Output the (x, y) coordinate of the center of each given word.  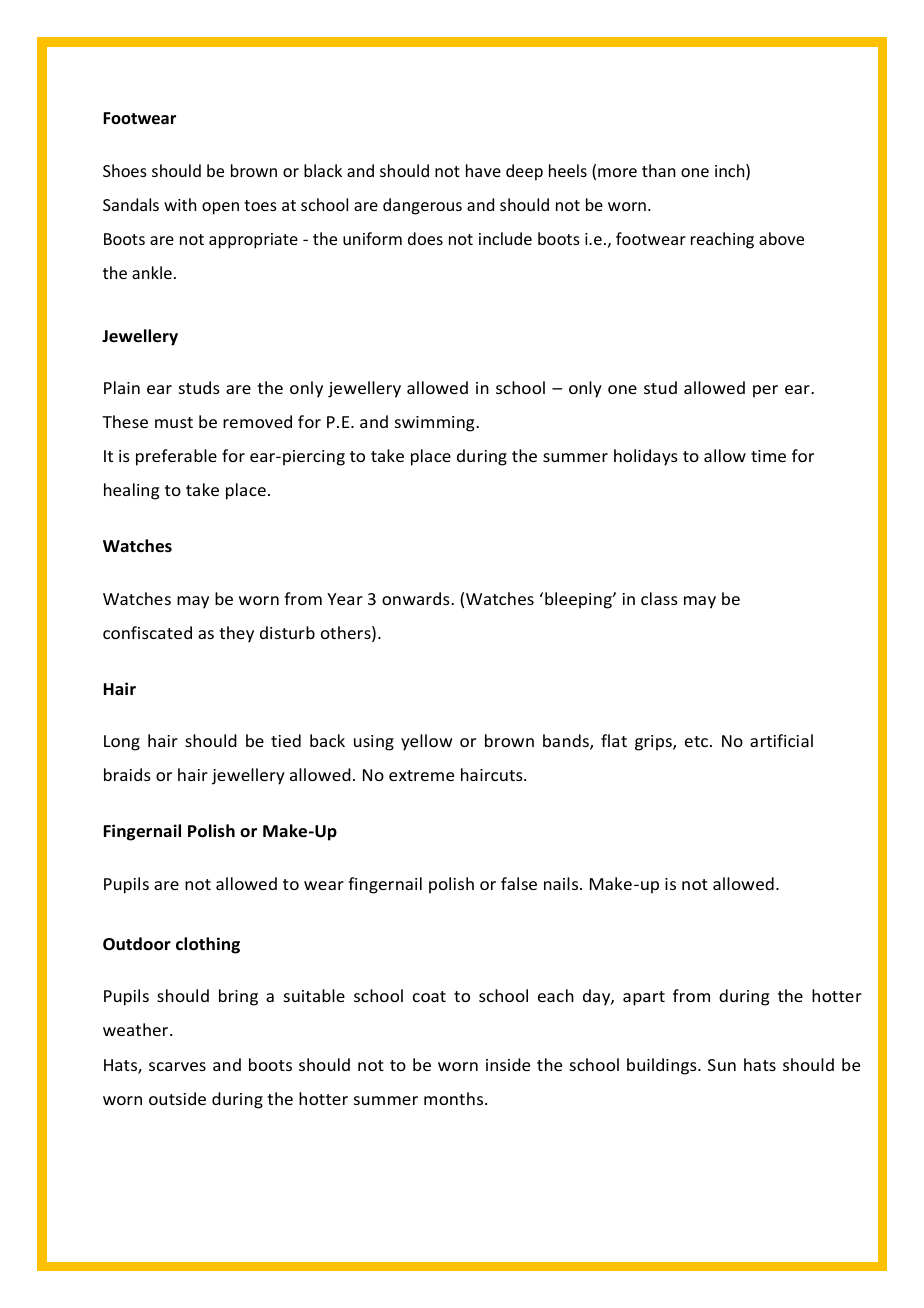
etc (696, 741)
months (455, 1098)
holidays (646, 457)
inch (731, 172)
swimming (436, 424)
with (180, 204)
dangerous (422, 206)
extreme (421, 775)
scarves (177, 1066)
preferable (176, 457)
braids (127, 774)
